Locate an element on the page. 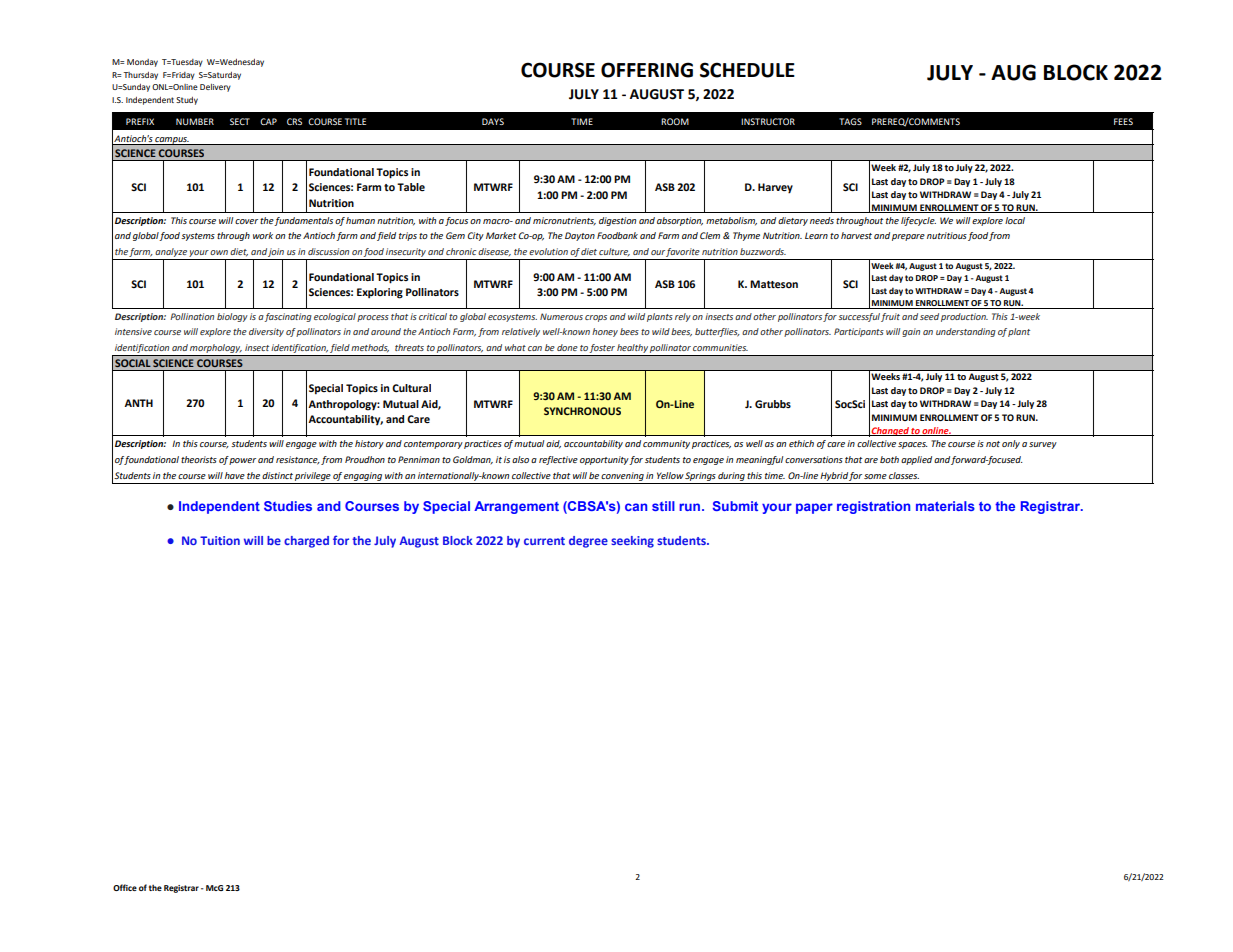 The width and height of the page is (1233, 952). only is located at coordinates (1011, 444).
